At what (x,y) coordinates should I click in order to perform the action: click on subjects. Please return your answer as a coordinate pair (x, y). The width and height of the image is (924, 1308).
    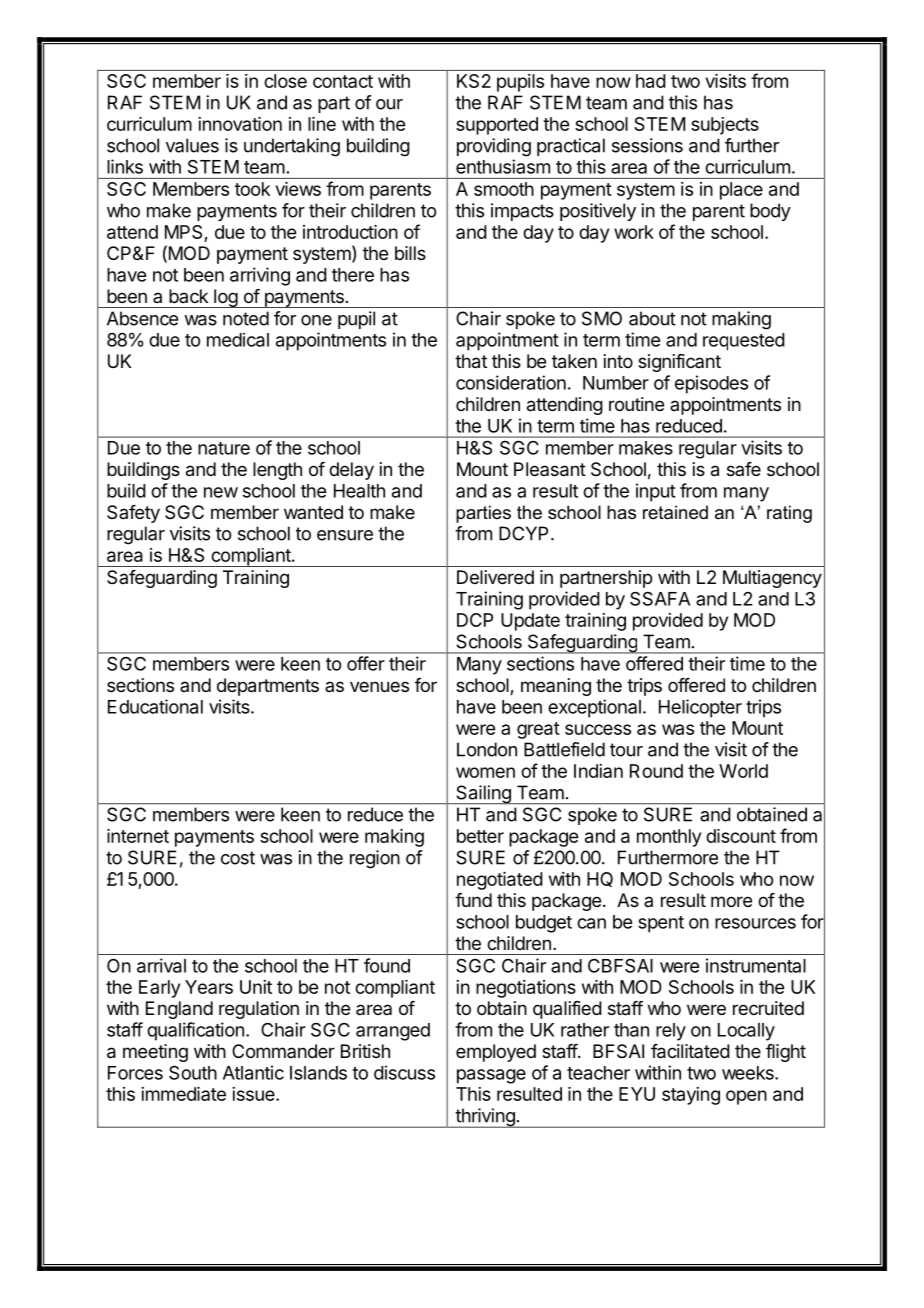
    Looking at the image, I should click on (725, 126).
